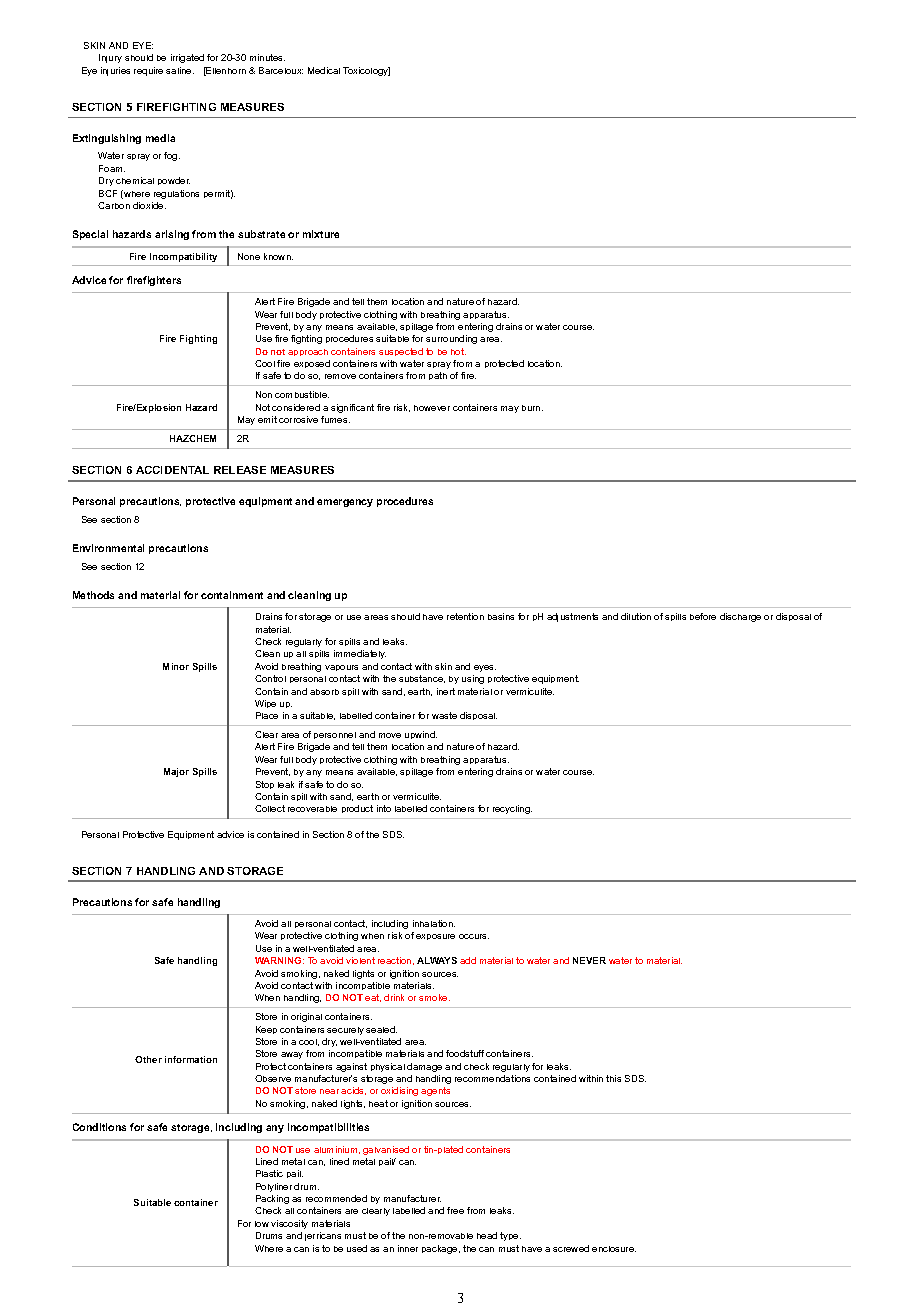 Image resolution: width=924 pixels, height=1308 pixels. What do you see at coordinates (324, 70) in the screenshot?
I see `Medical` at bounding box center [324, 70].
